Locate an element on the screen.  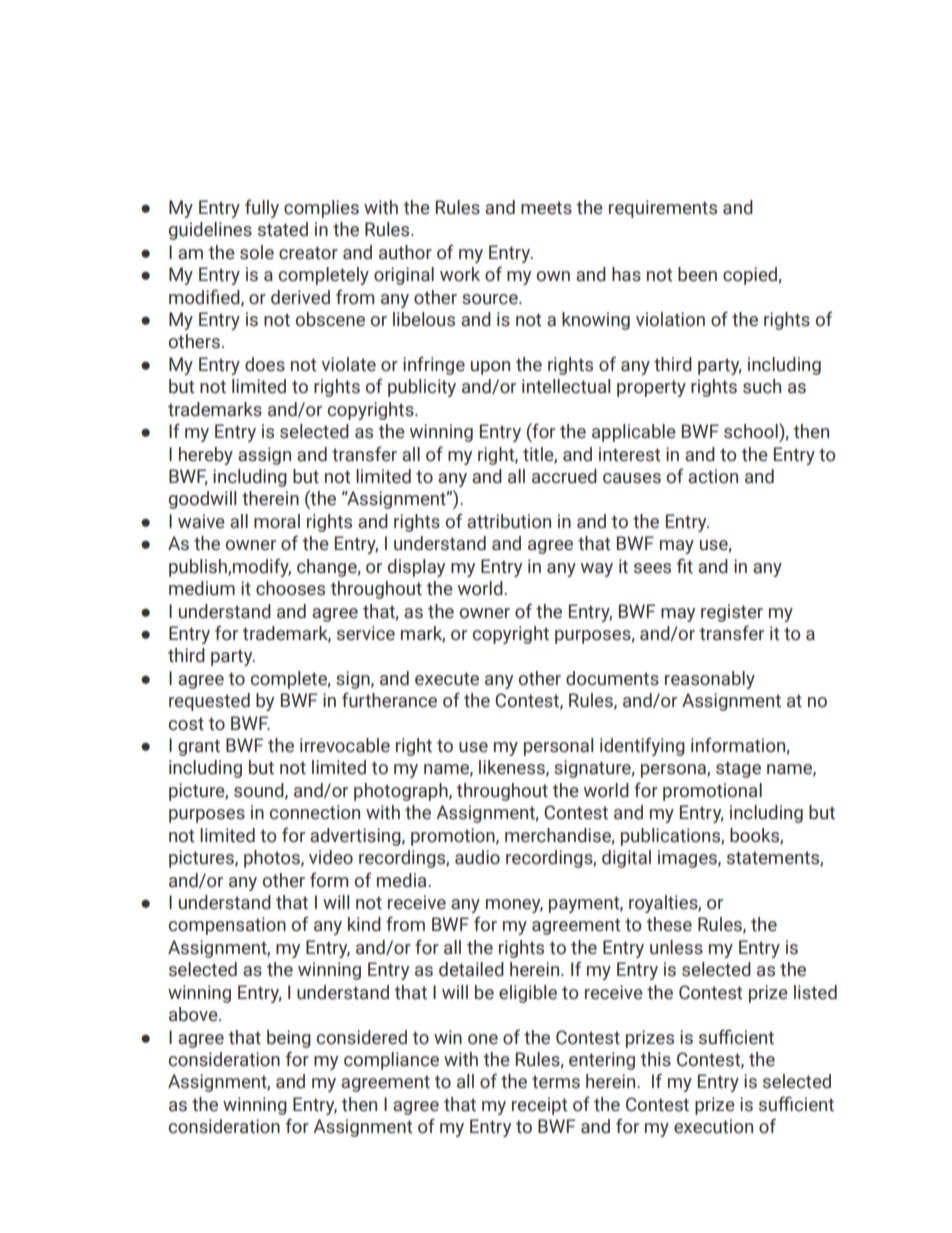
being is located at coordinates (289, 1039).
